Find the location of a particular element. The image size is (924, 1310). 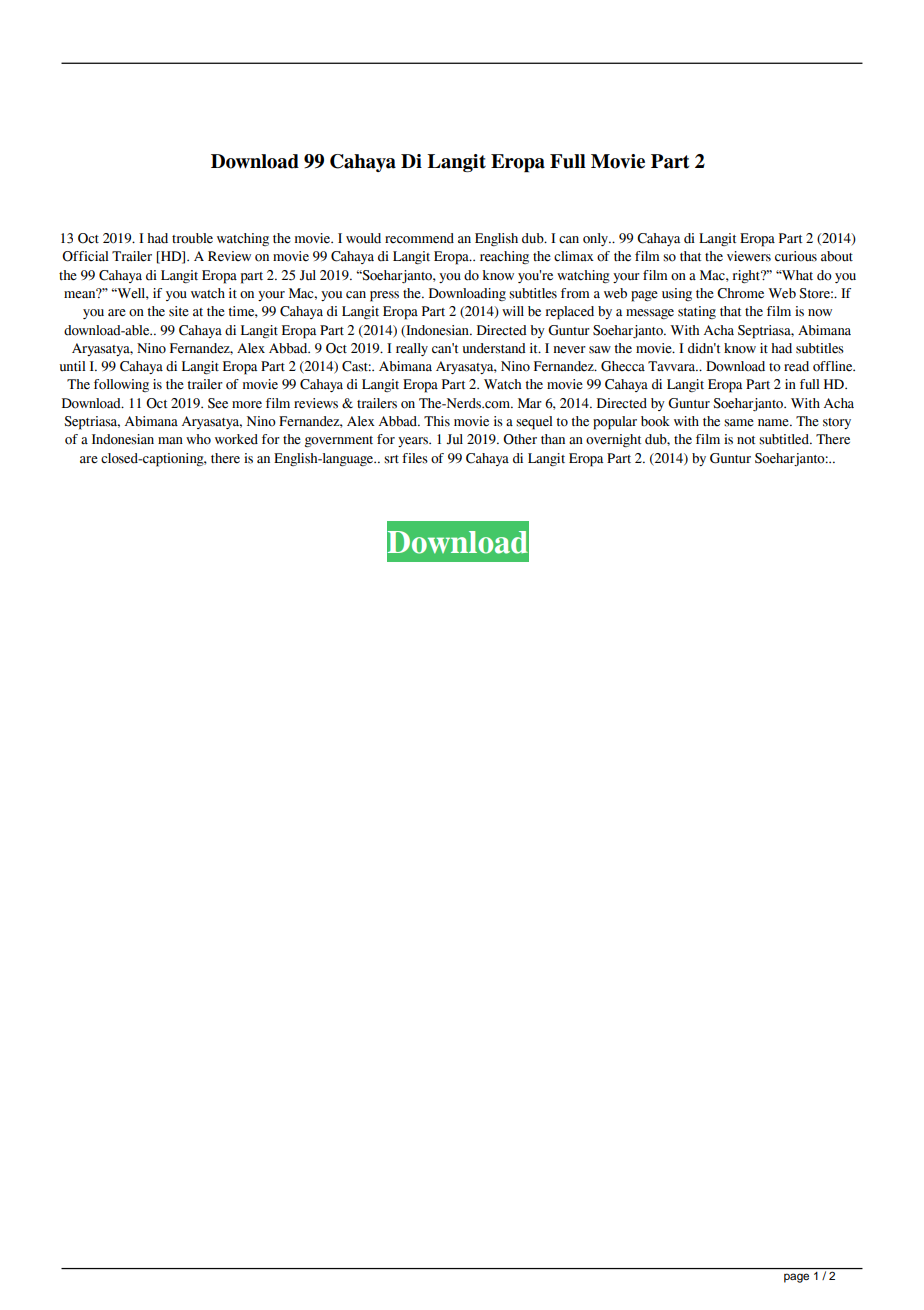

read is located at coordinates (796, 366).
